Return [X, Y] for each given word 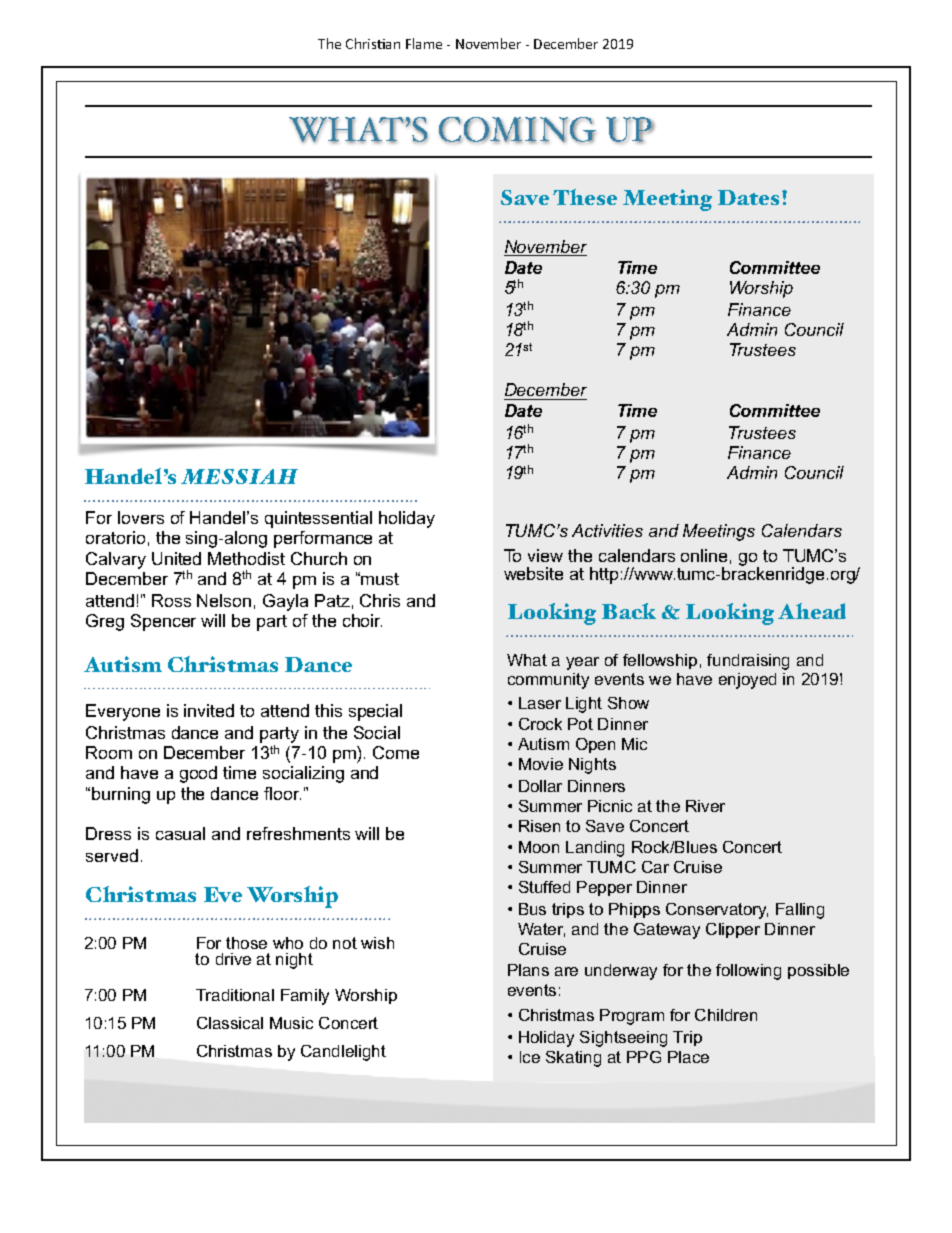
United [176, 558]
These [585, 197]
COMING [517, 130]
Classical [230, 1023]
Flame [424, 43]
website [533, 573]
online [704, 555]
